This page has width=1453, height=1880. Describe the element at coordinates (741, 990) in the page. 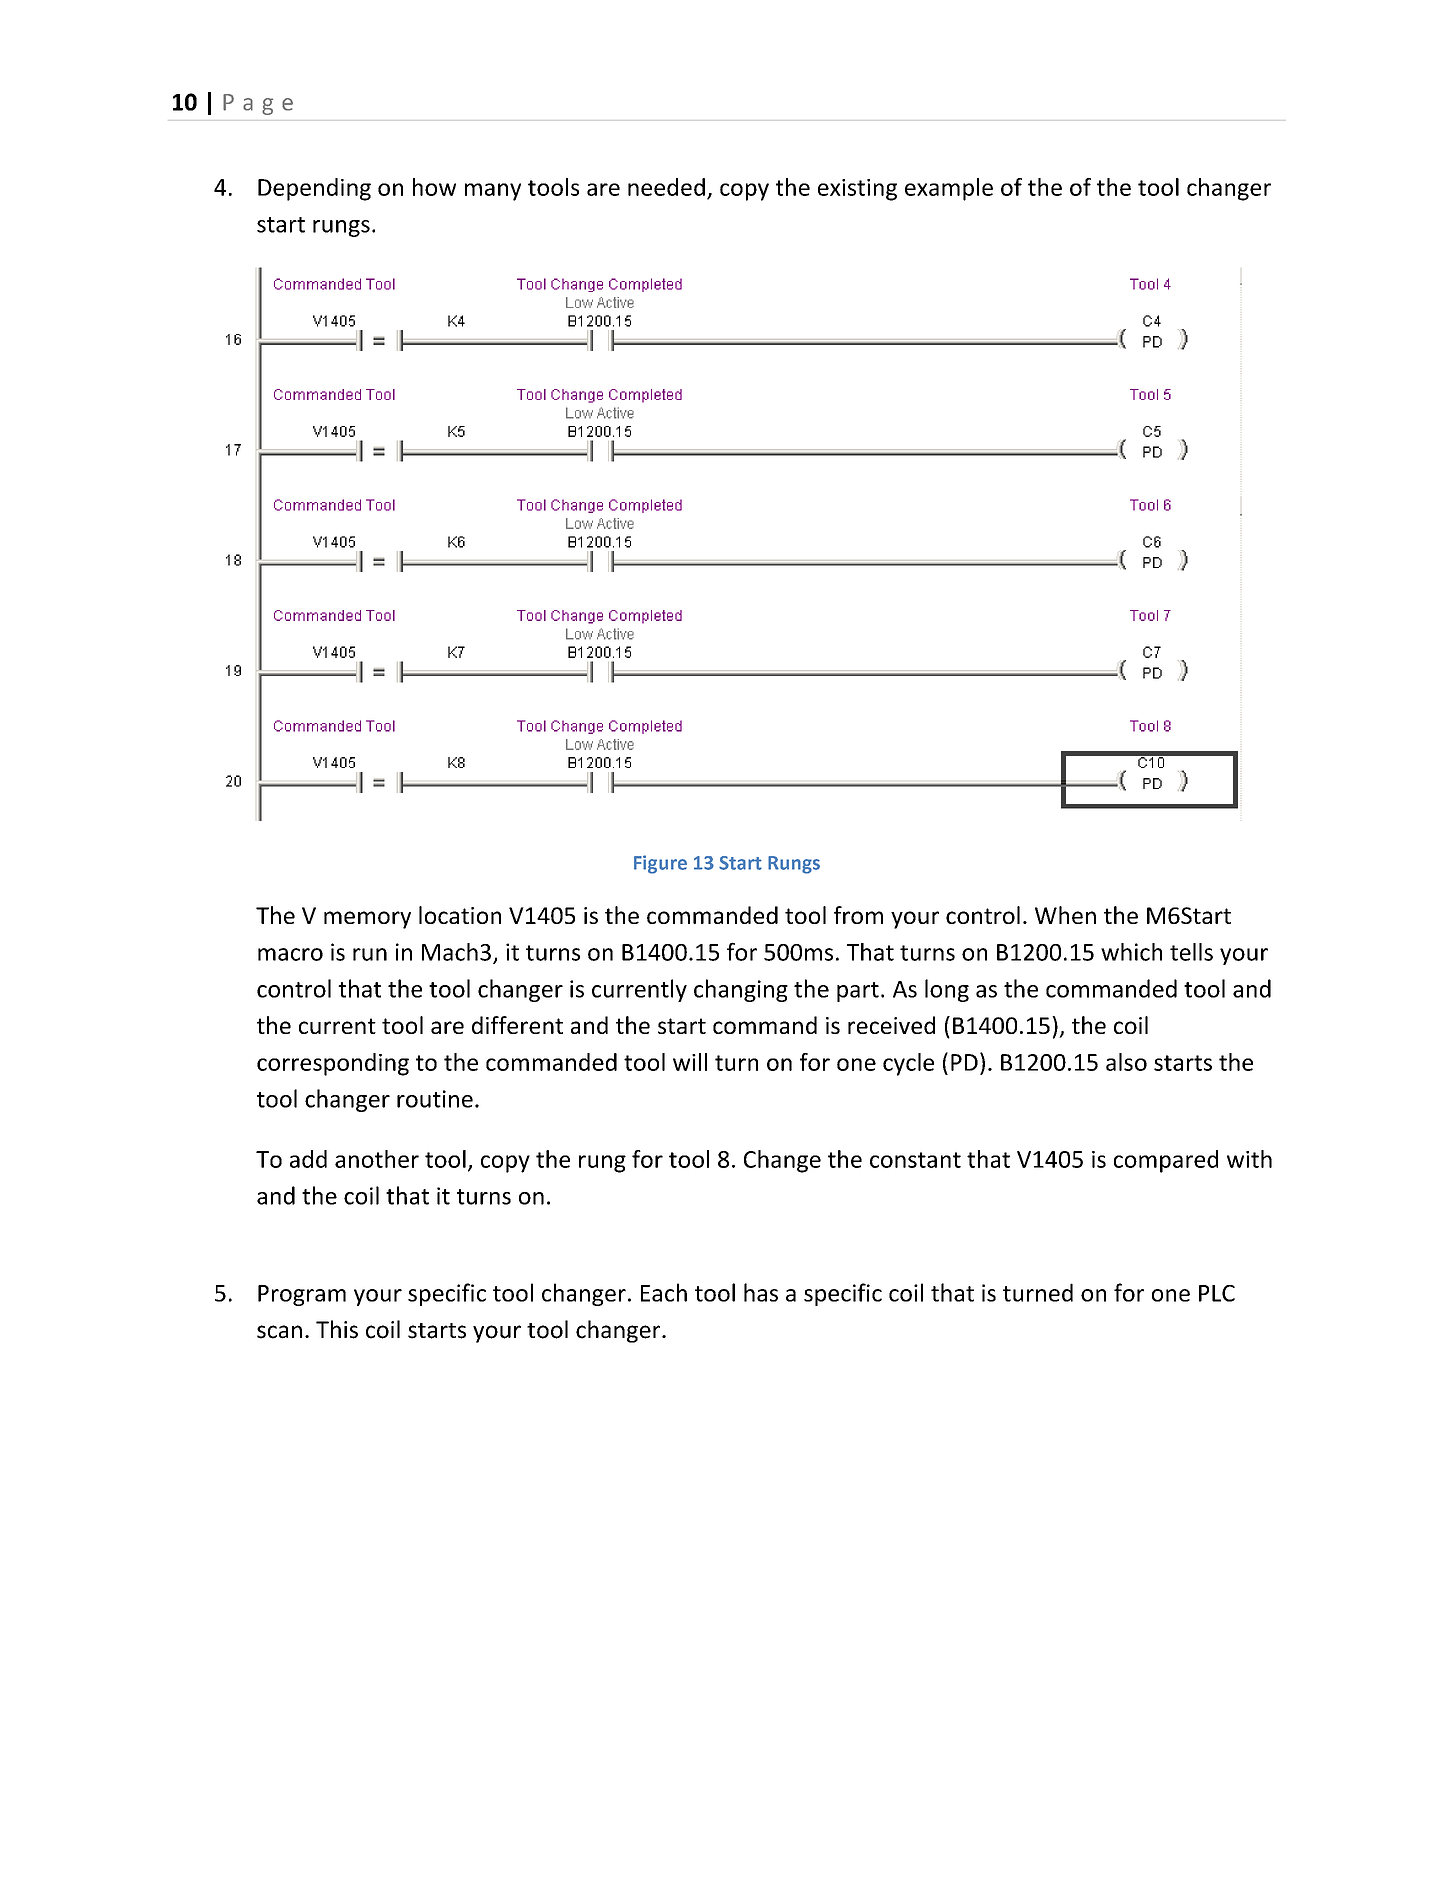

I see `changing` at that location.
